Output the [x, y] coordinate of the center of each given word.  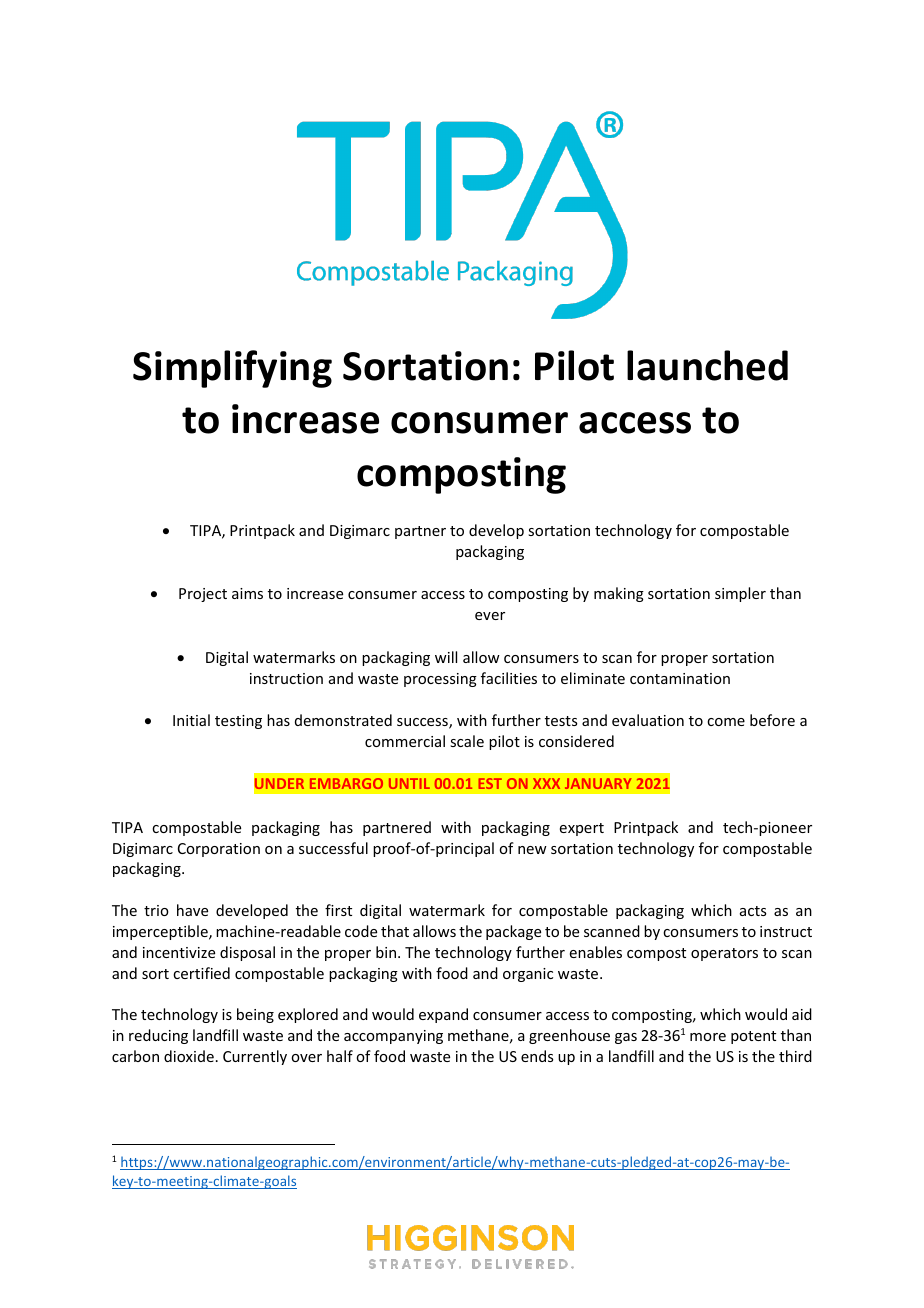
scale [467, 741]
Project [203, 595]
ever [490, 616]
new [532, 850]
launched [707, 365]
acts [753, 911]
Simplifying [232, 369]
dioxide [189, 1056]
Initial [191, 720]
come [726, 722]
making [619, 594]
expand [443, 1015]
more [708, 1037]
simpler [740, 594]
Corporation [219, 850]
